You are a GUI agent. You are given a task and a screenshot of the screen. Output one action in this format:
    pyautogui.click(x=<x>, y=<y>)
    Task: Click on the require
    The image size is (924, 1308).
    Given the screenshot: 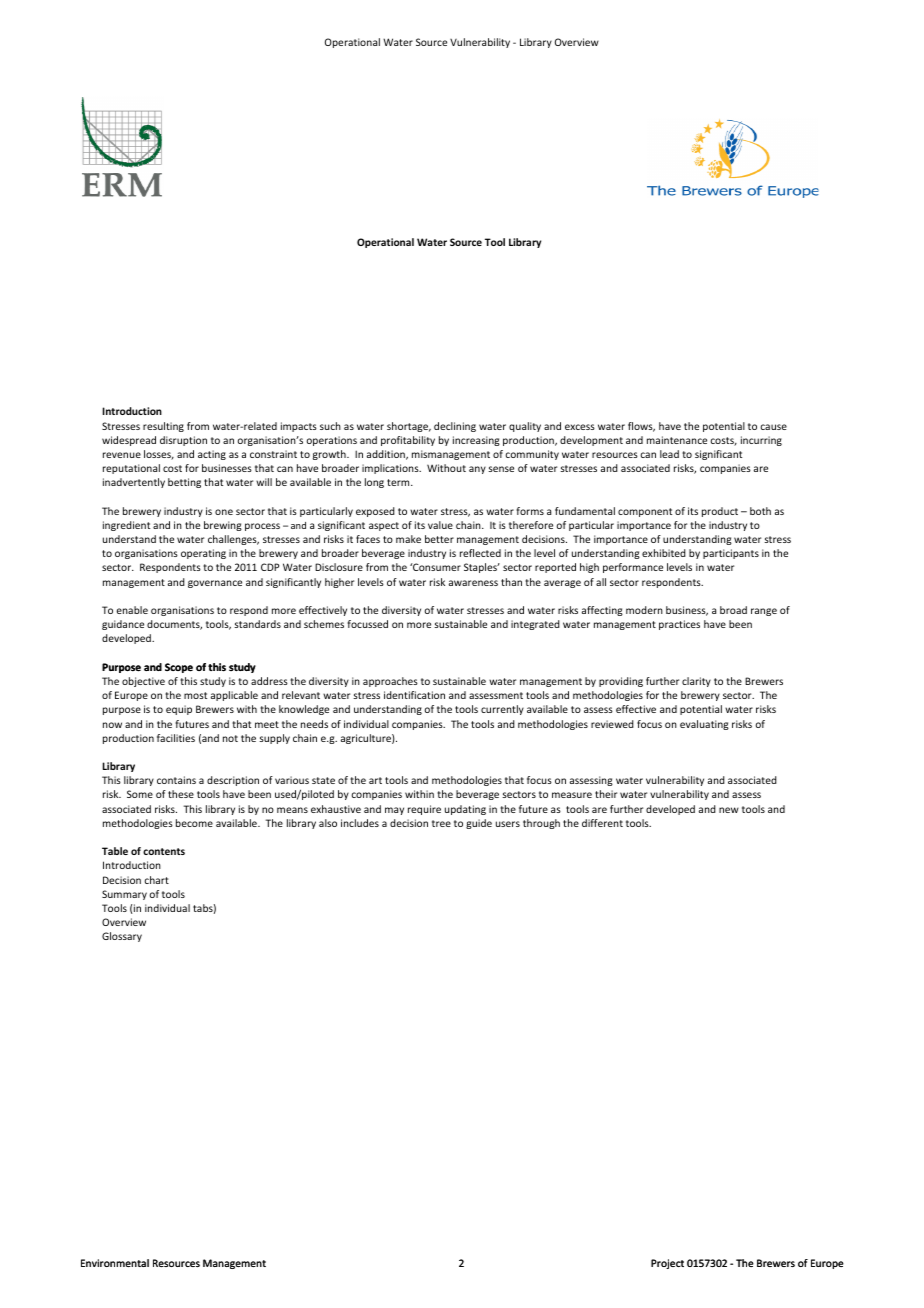 What is the action you would take?
    pyautogui.click(x=424, y=810)
